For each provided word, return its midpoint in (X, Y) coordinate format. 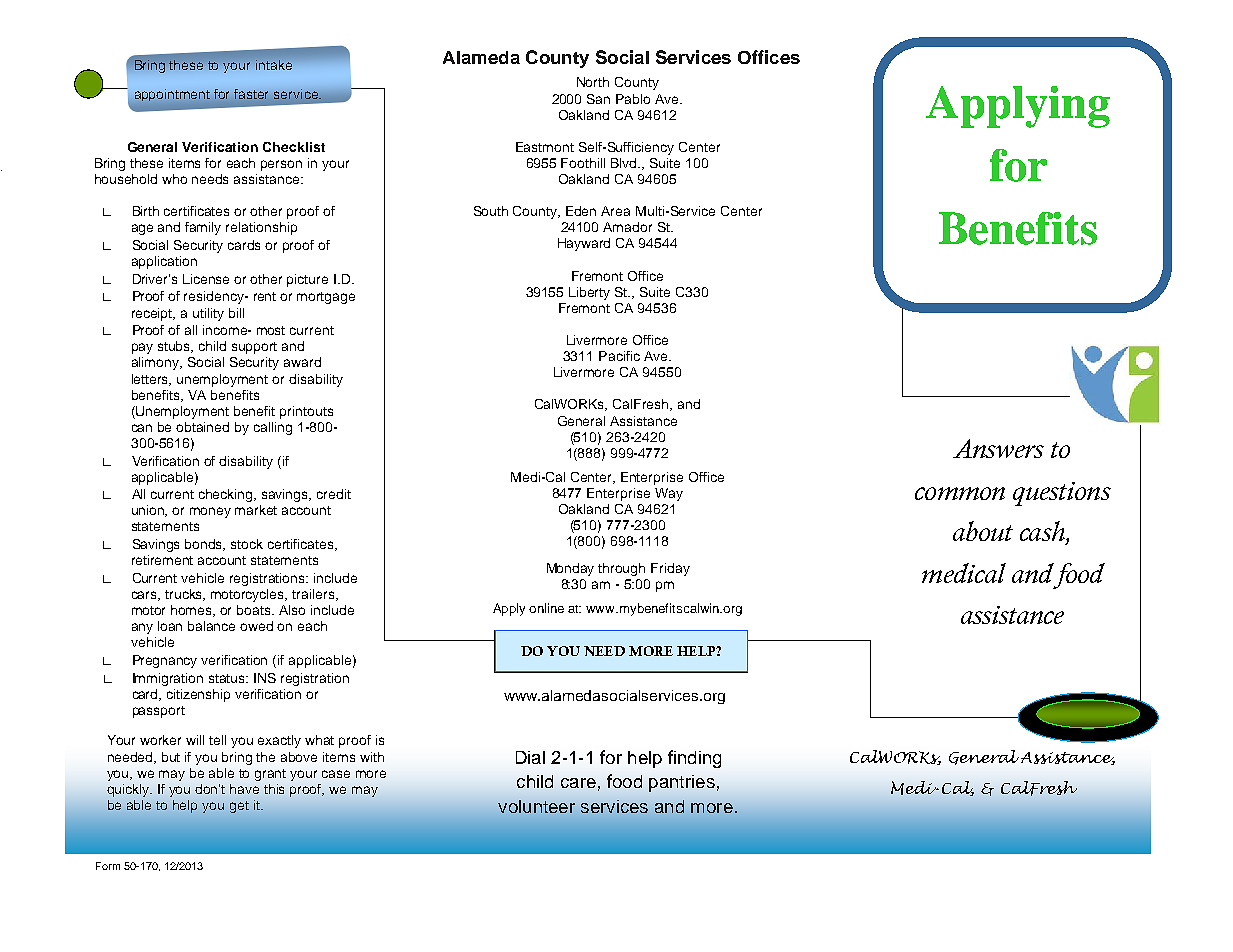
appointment (172, 95)
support (254, 348)
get (239, 807)
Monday (570, 569)
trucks (185, 595)
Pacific (619, 356)
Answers (998, 448)
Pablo (633, 99)
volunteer (536, 806)
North (593, 82)
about (983, 531)
